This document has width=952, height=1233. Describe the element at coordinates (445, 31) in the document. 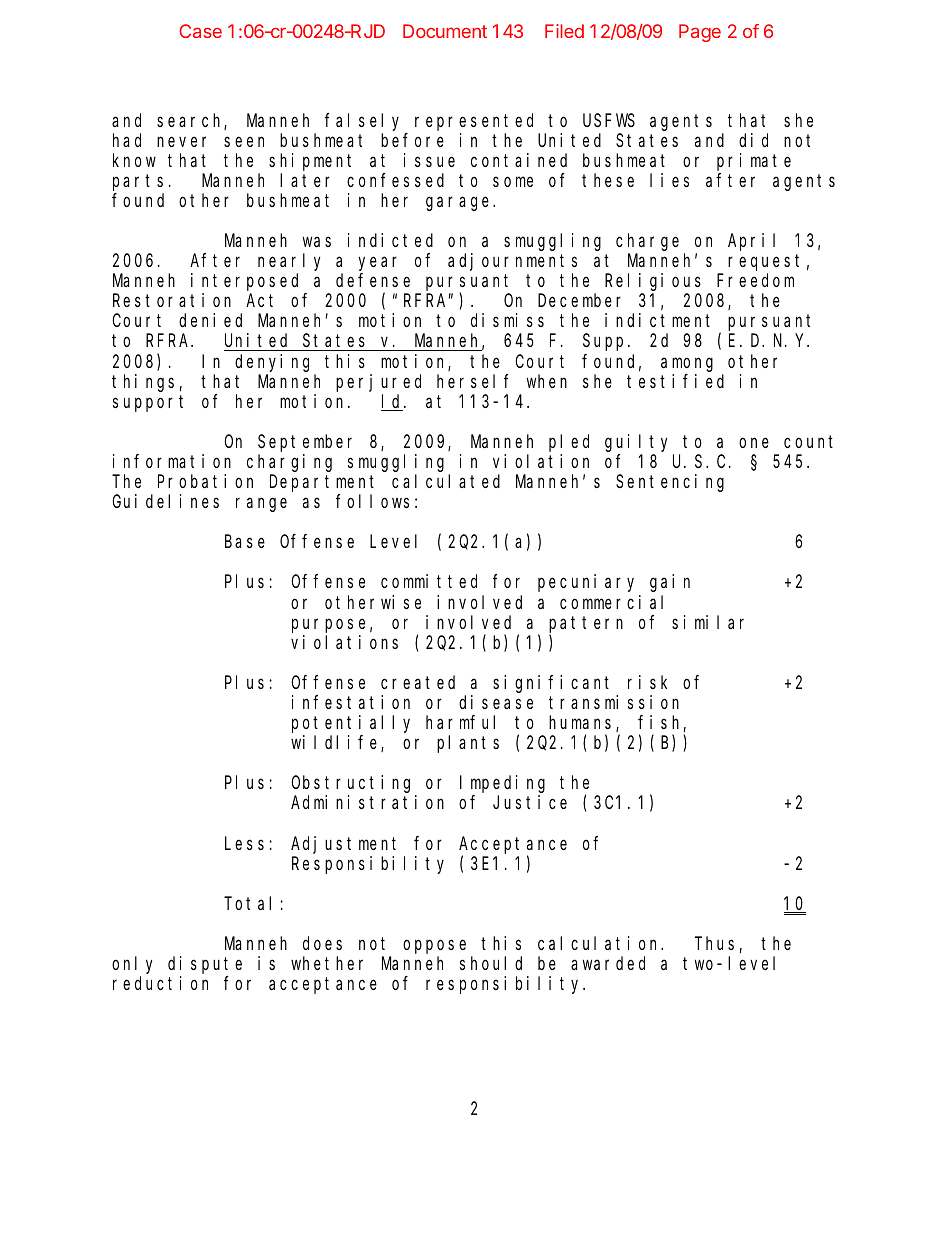

I see `Document` at that location.
